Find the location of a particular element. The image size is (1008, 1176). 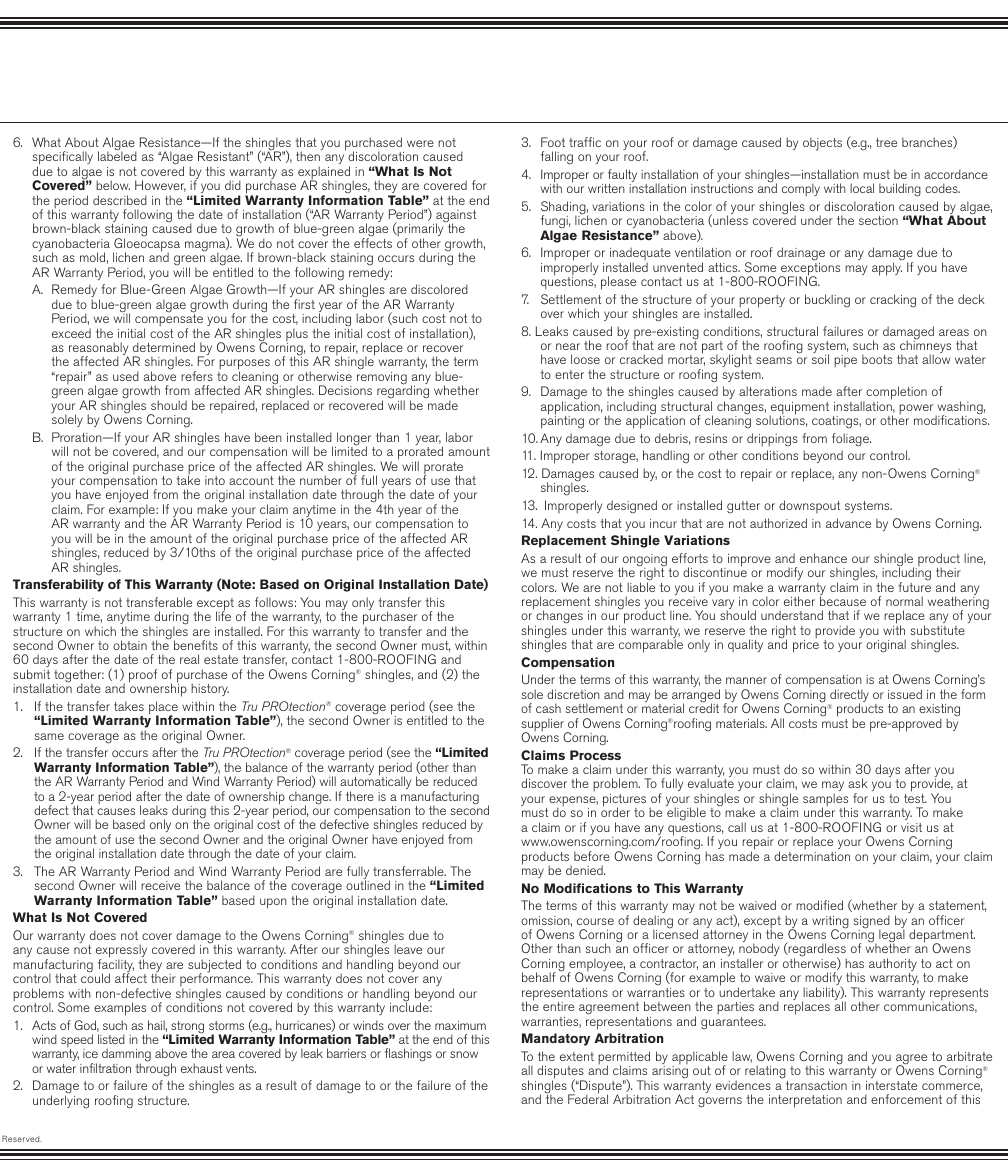

into is located at coordinates (215, 480).
